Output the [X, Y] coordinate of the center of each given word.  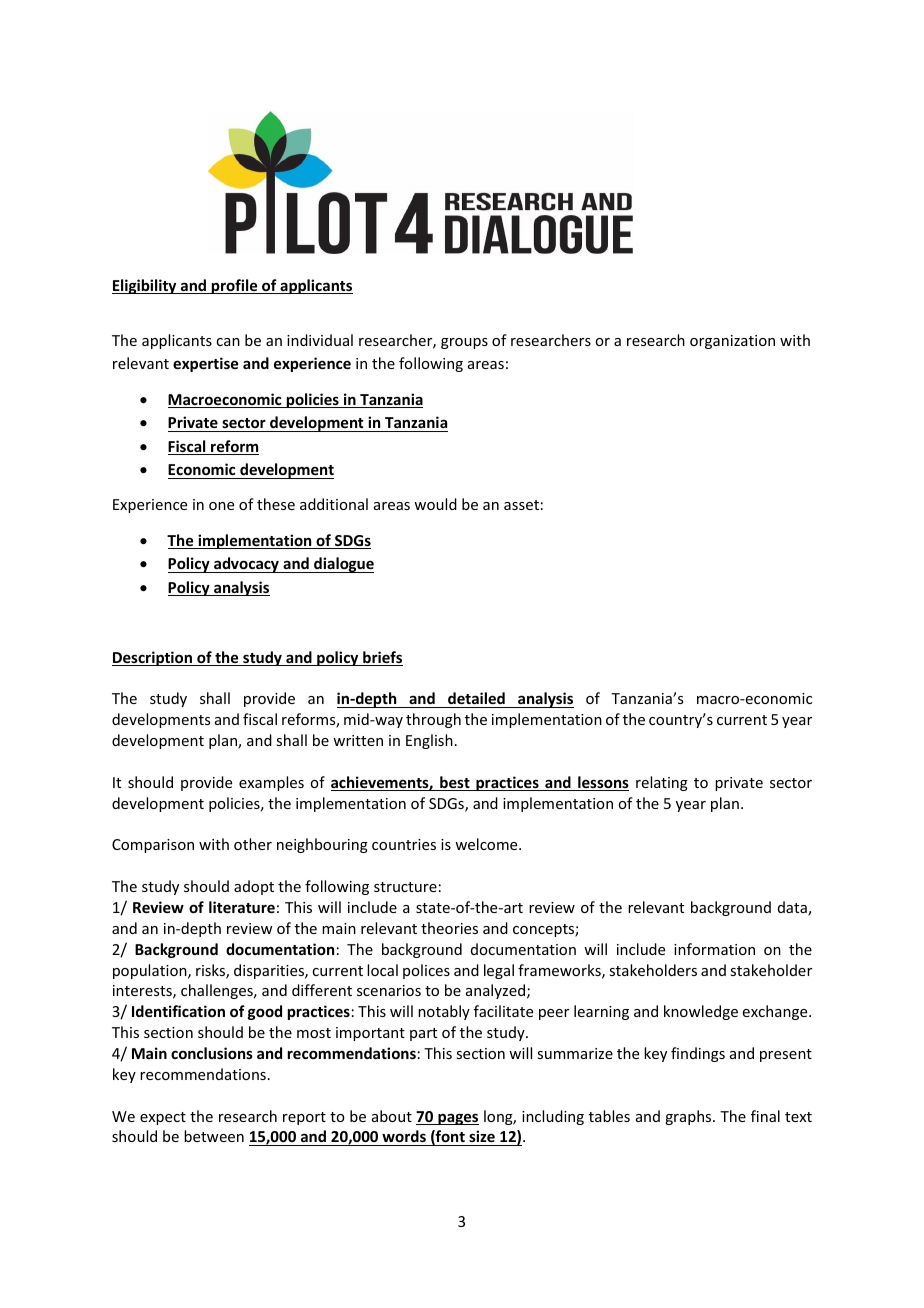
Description [153, 658]
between [214, 1136]
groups [464, 343]
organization [732, 342]
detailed [476, 698]
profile [235, 286]
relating [662, 783]
